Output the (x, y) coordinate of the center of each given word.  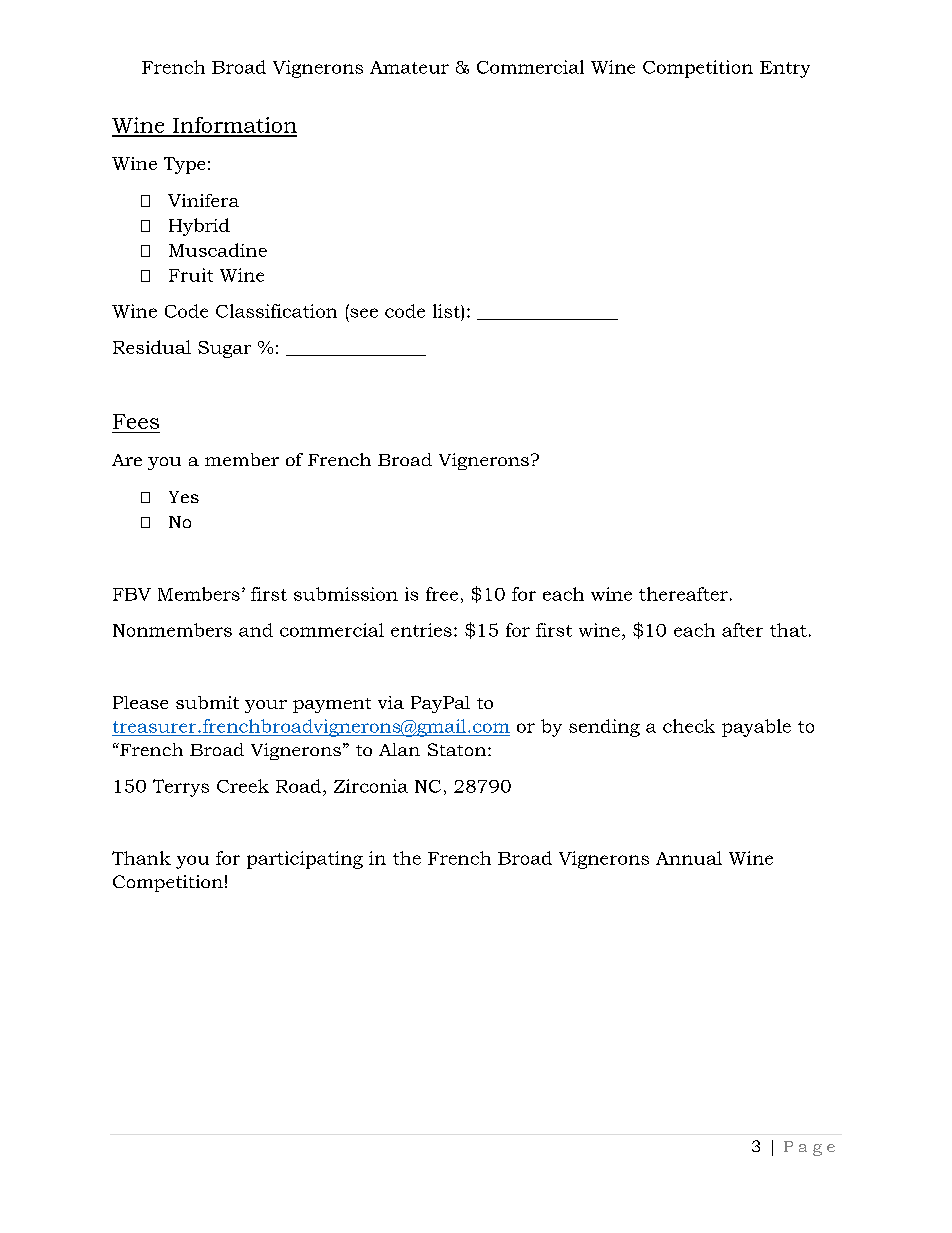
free (442, 594)
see (364, 313)
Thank (141, 858)
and (256, 630)
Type (184, 165)
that (788, 630)
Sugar (224, 349)
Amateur (409, 67)
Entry (785, 69)
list (447, 311)
